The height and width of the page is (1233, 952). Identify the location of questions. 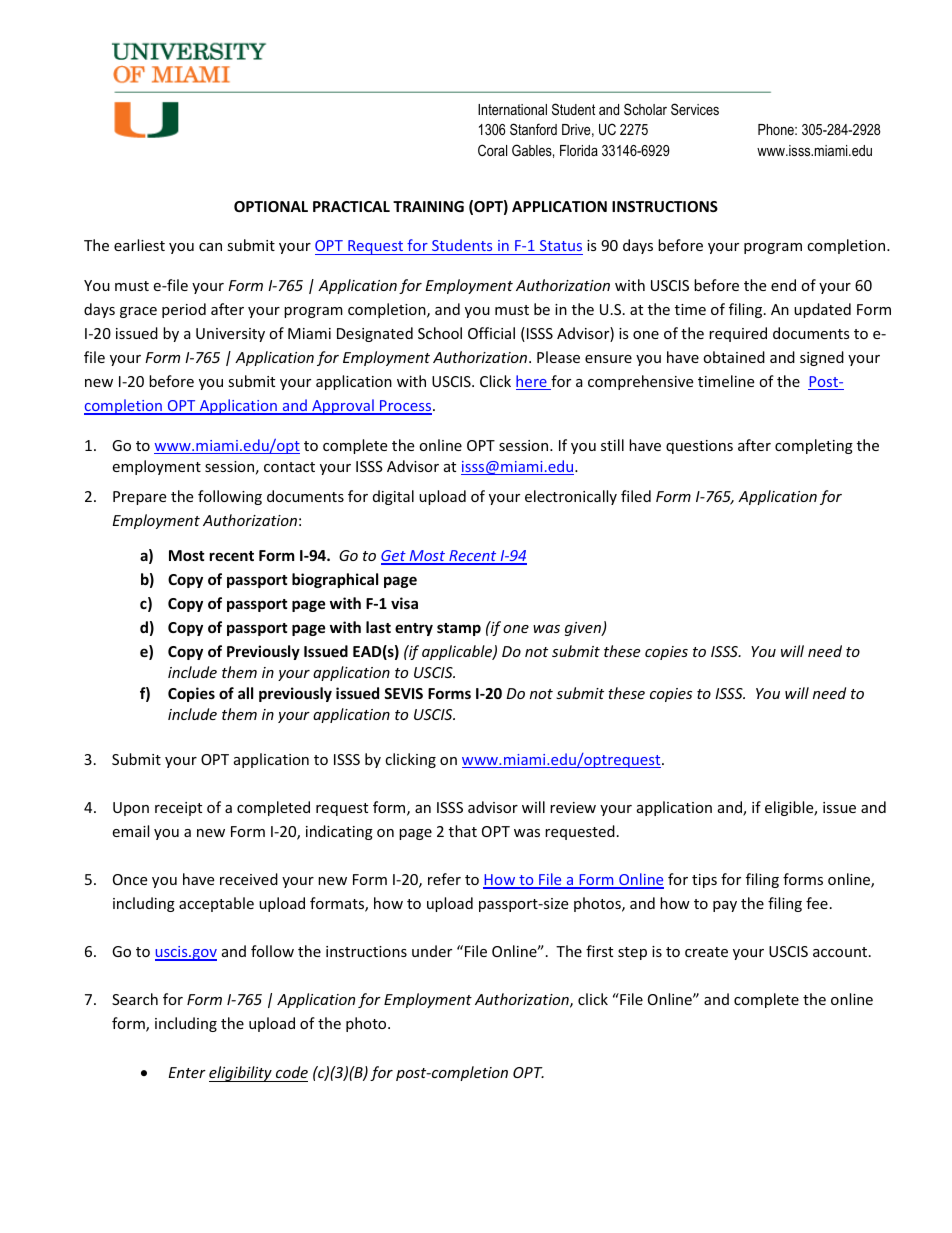
(699, 447).
